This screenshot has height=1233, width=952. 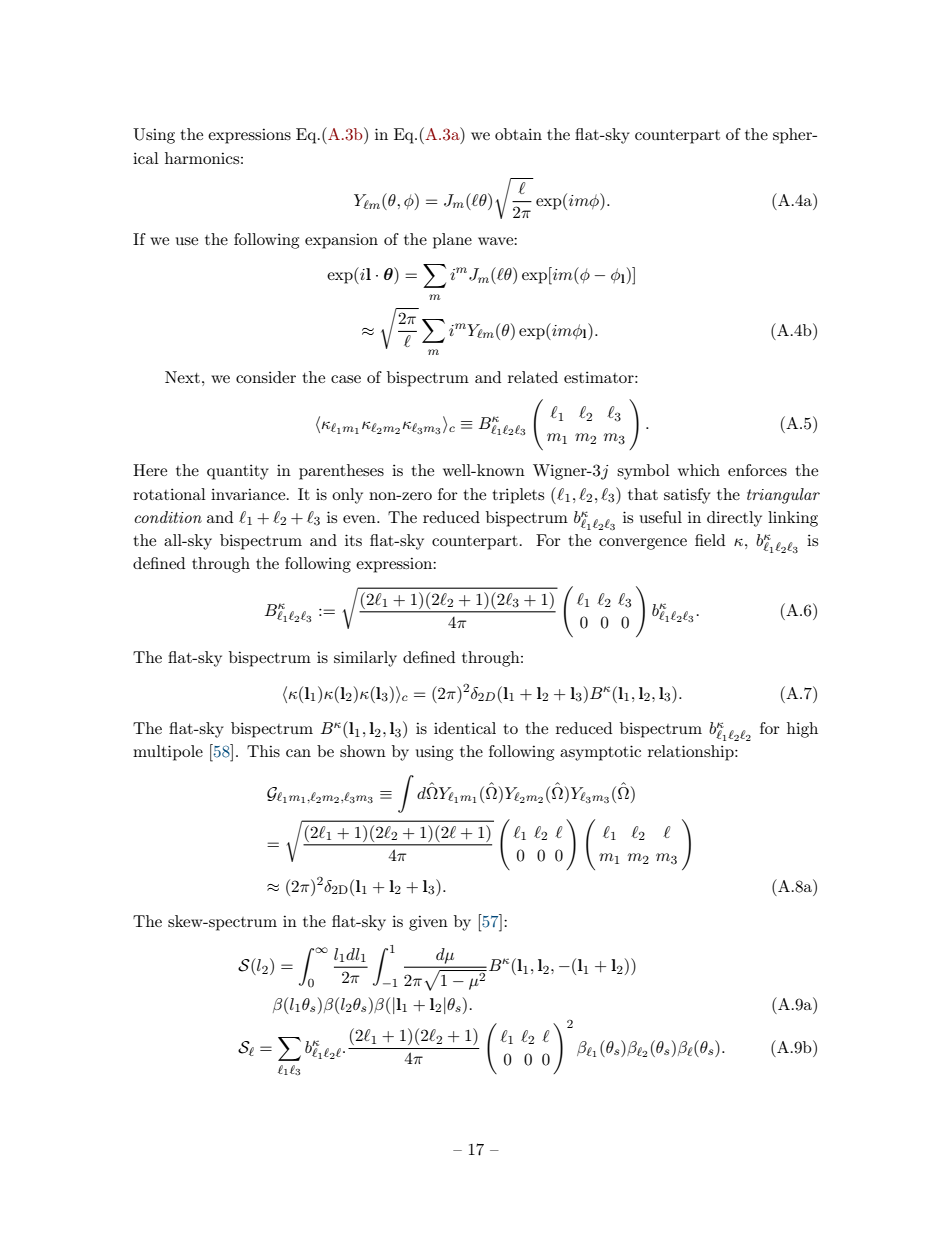 What do you see at coordinates (365, 659) in the screenshot?
I see `similarly` at bounding box center [365, 659].
